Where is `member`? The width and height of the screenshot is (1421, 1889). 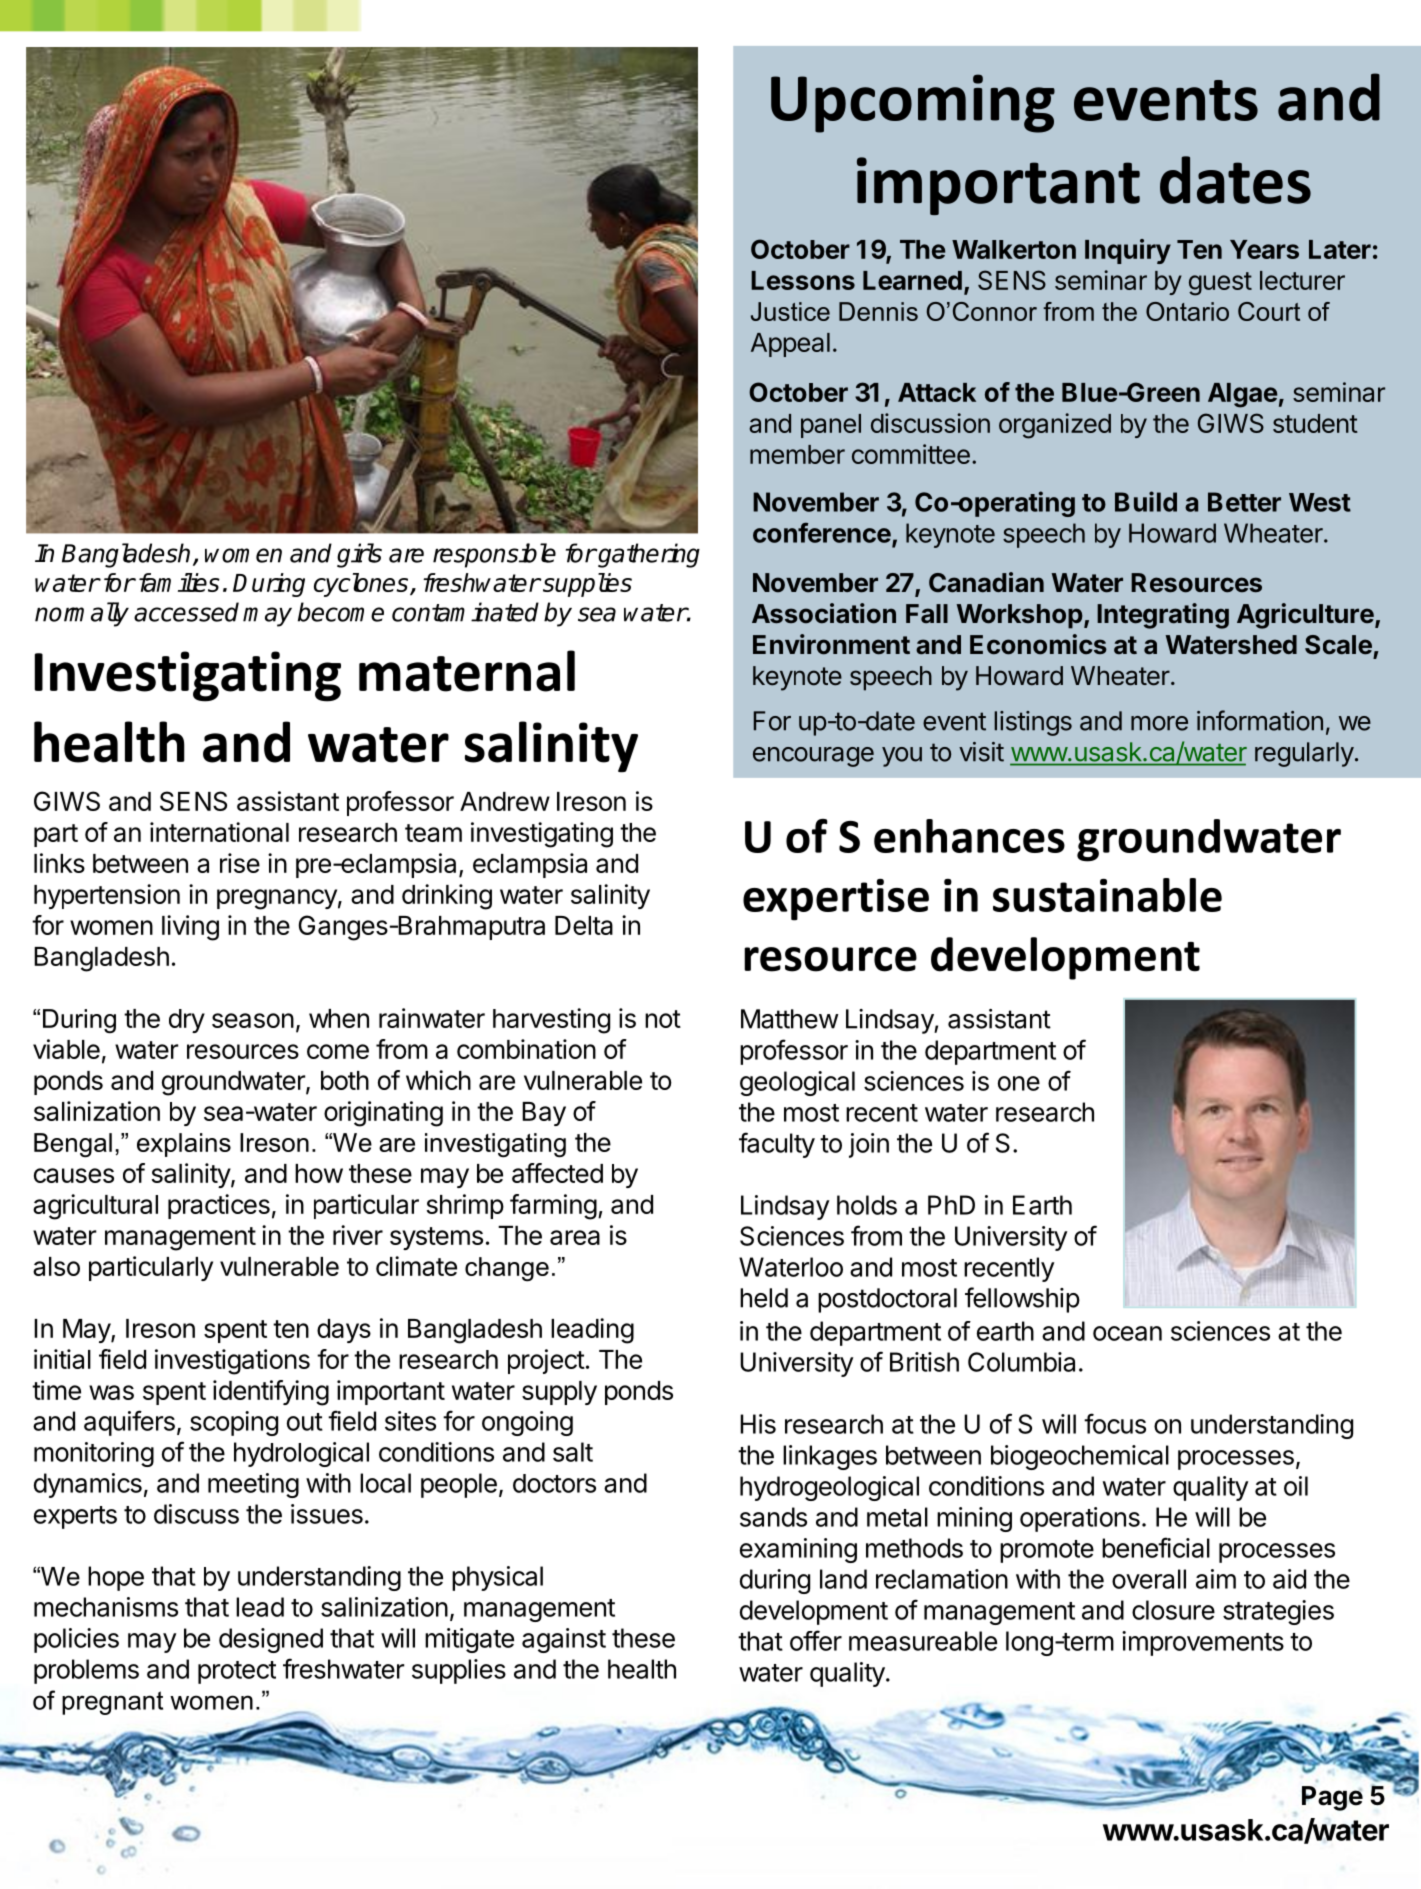 member is located at coordinates (797, 454).
